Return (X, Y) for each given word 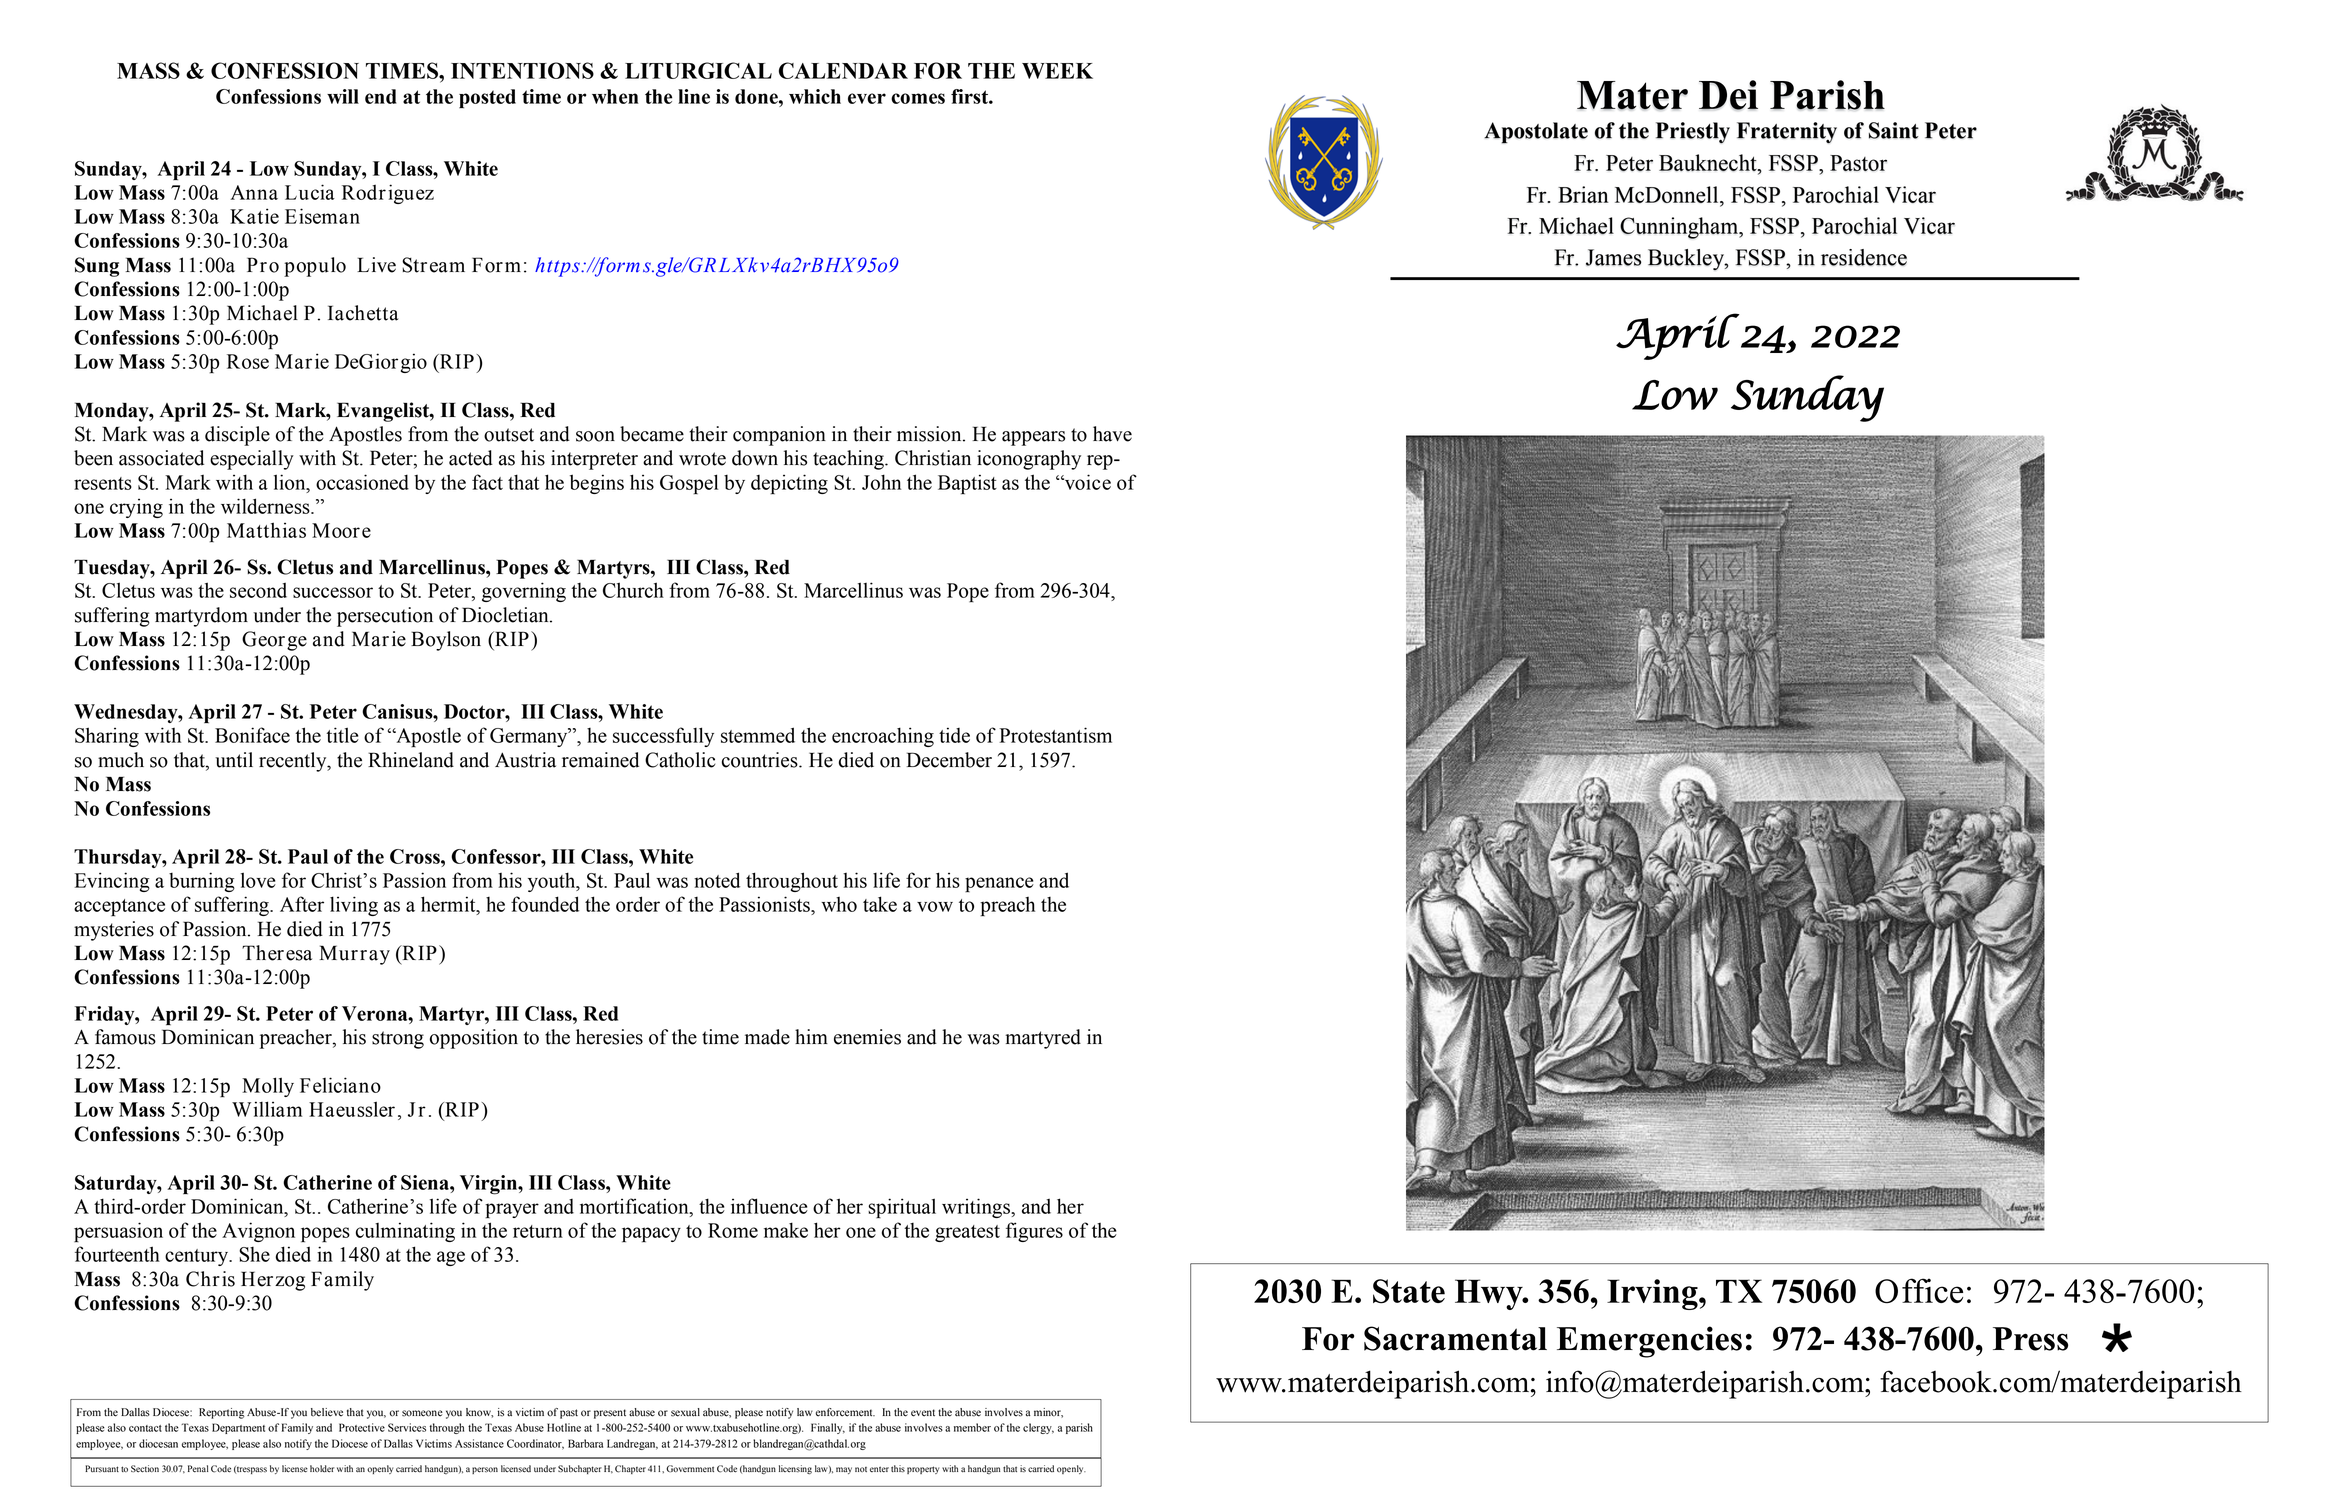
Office (1919, 1291)
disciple (237, 436)
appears (1033, 438)
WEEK (1057, 71)
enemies (867, 1037)
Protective (362, 1427)
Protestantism (1055, 735)
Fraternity (1787, 133)
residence (1864, 257)
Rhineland (411, 760)
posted (487, 99)
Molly (268, 1087)
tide (954, 735)
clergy (1038, 1428)
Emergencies (1649, 1342)
